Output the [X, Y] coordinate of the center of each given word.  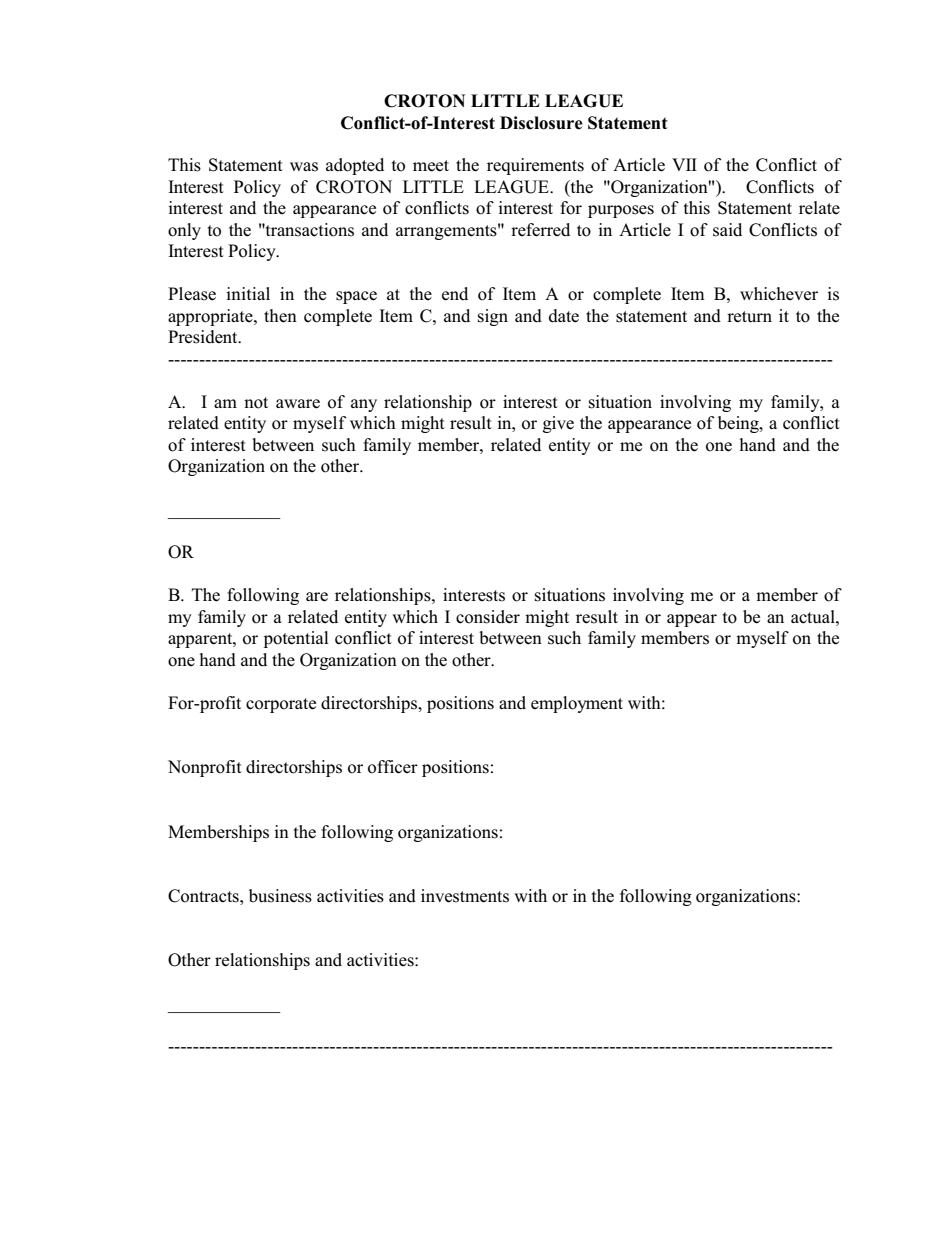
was [304, 167]
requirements [535, 166]
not [256, 403]
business [280, 896]
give [558, 424]
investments [465, 896]
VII [684, 164]
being [739, 424]
